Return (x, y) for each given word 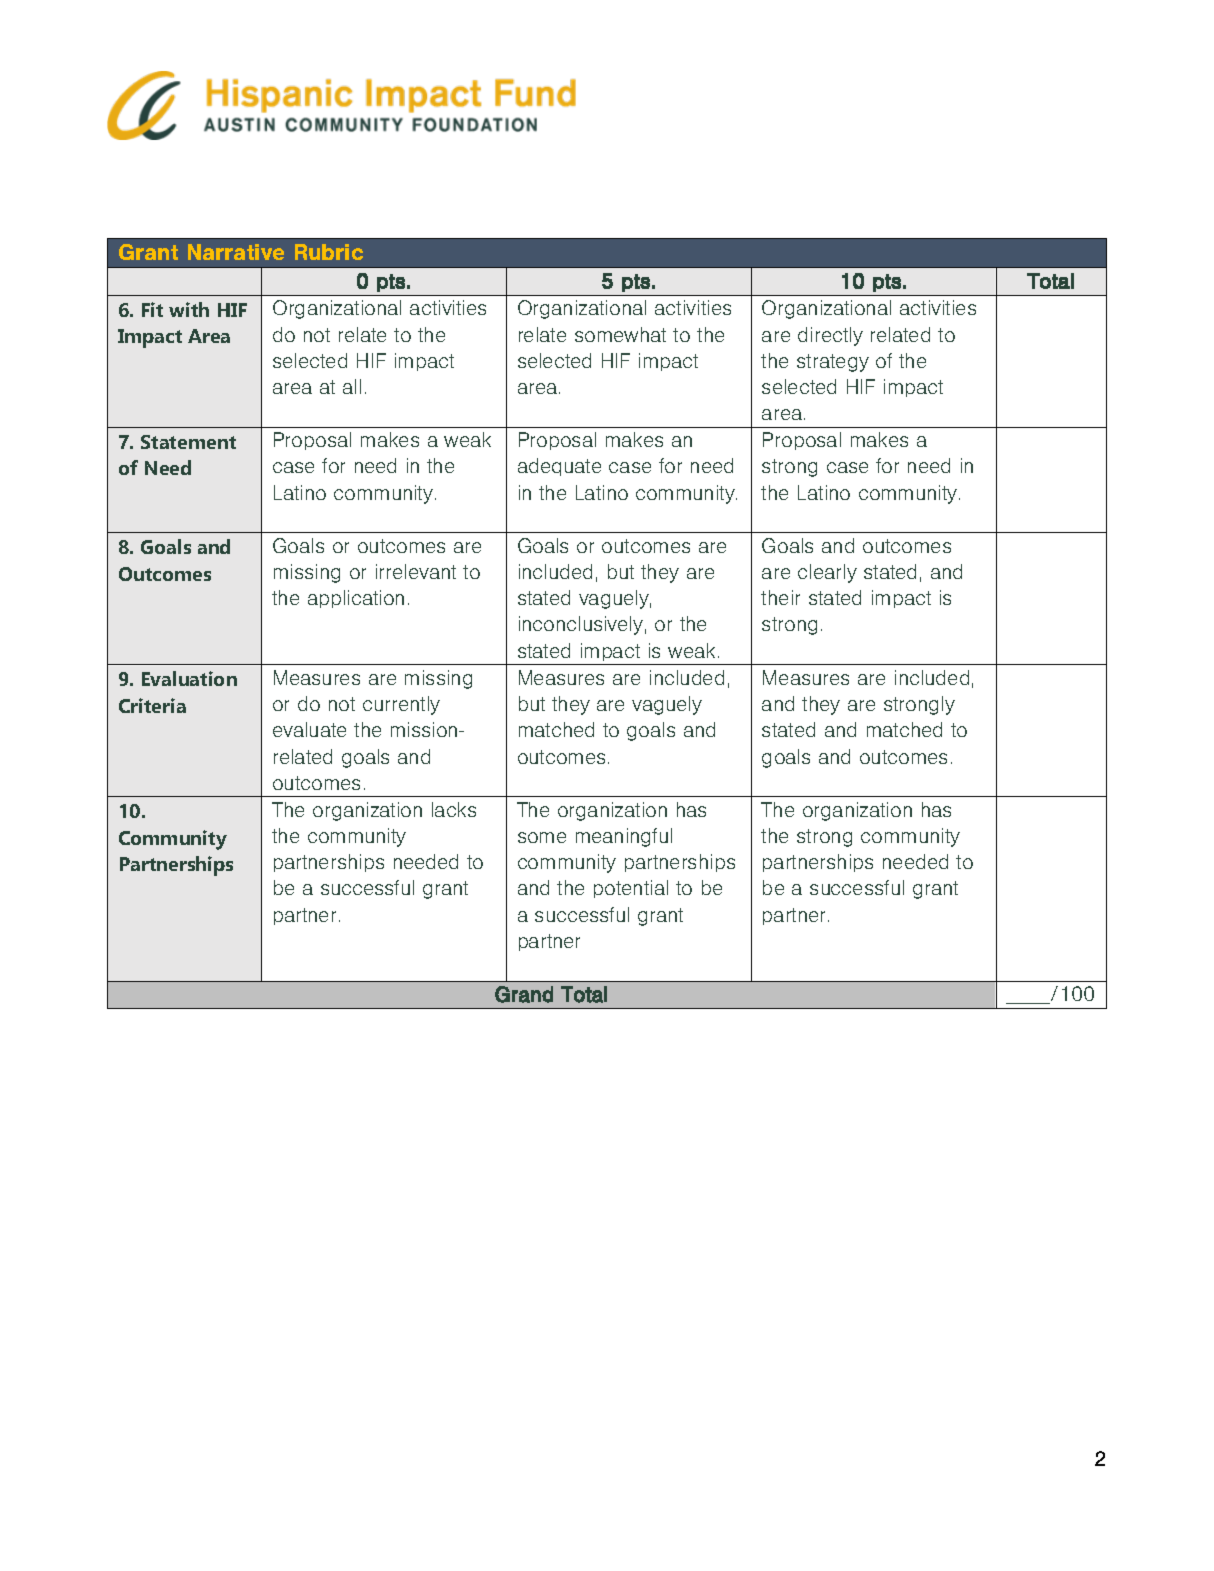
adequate (559, 467)
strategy (833, 363)
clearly (827, 573)
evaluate (309, 729)
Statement (188, 442)
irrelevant (416, 571)
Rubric (329, 252)
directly (830, 336)
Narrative (236, 252)
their (780, 597)
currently (401, 705)
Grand (524, 994)
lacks (454, 809)
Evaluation (189, 678)
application (356, 599)
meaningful (624, 837)
